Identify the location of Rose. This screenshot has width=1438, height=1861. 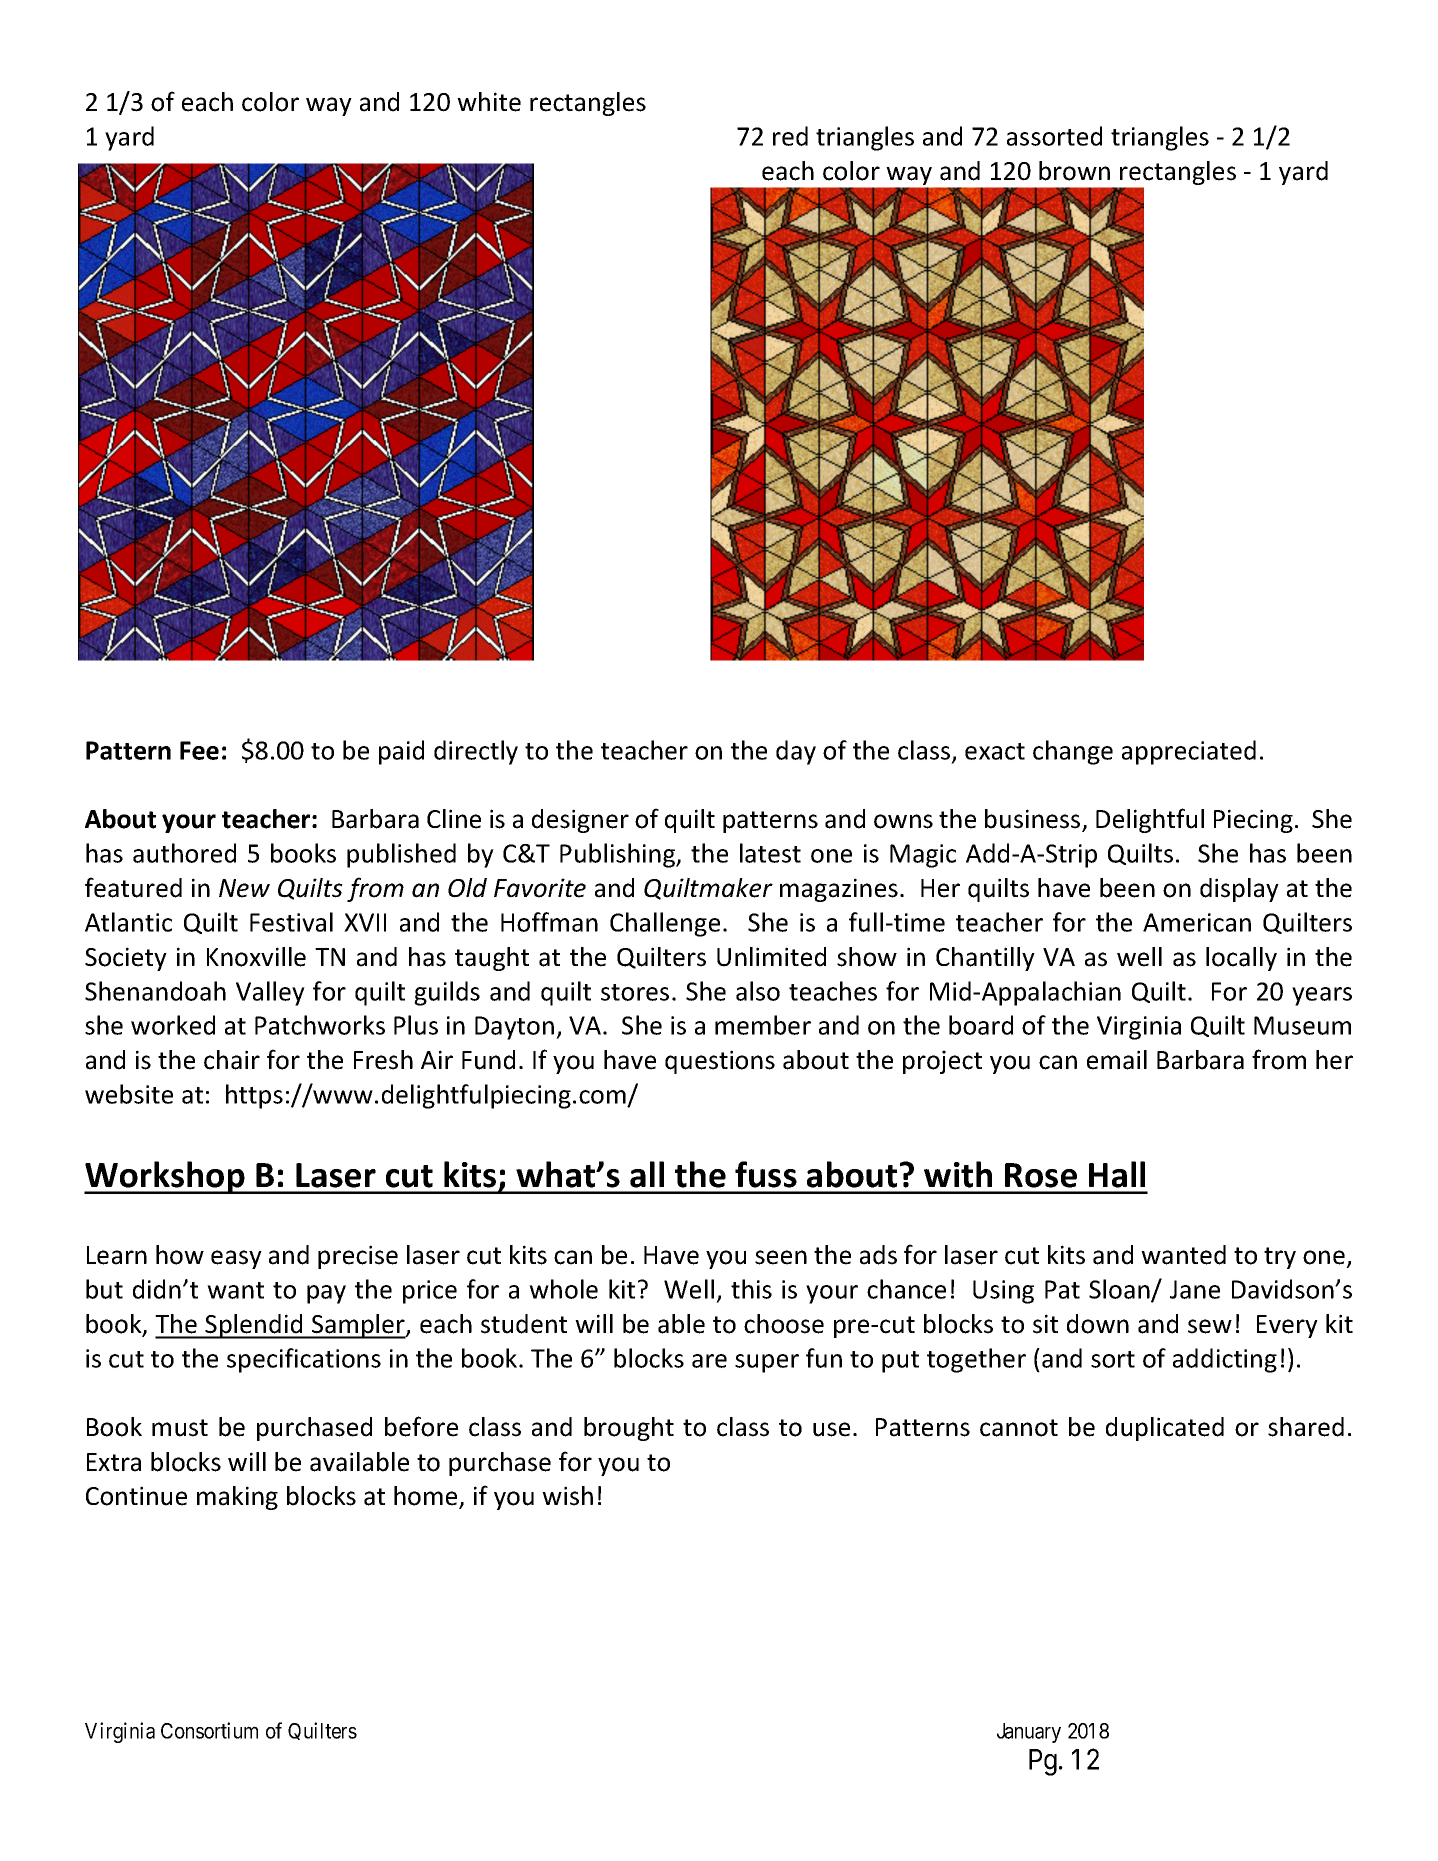
(1041, 1175).
